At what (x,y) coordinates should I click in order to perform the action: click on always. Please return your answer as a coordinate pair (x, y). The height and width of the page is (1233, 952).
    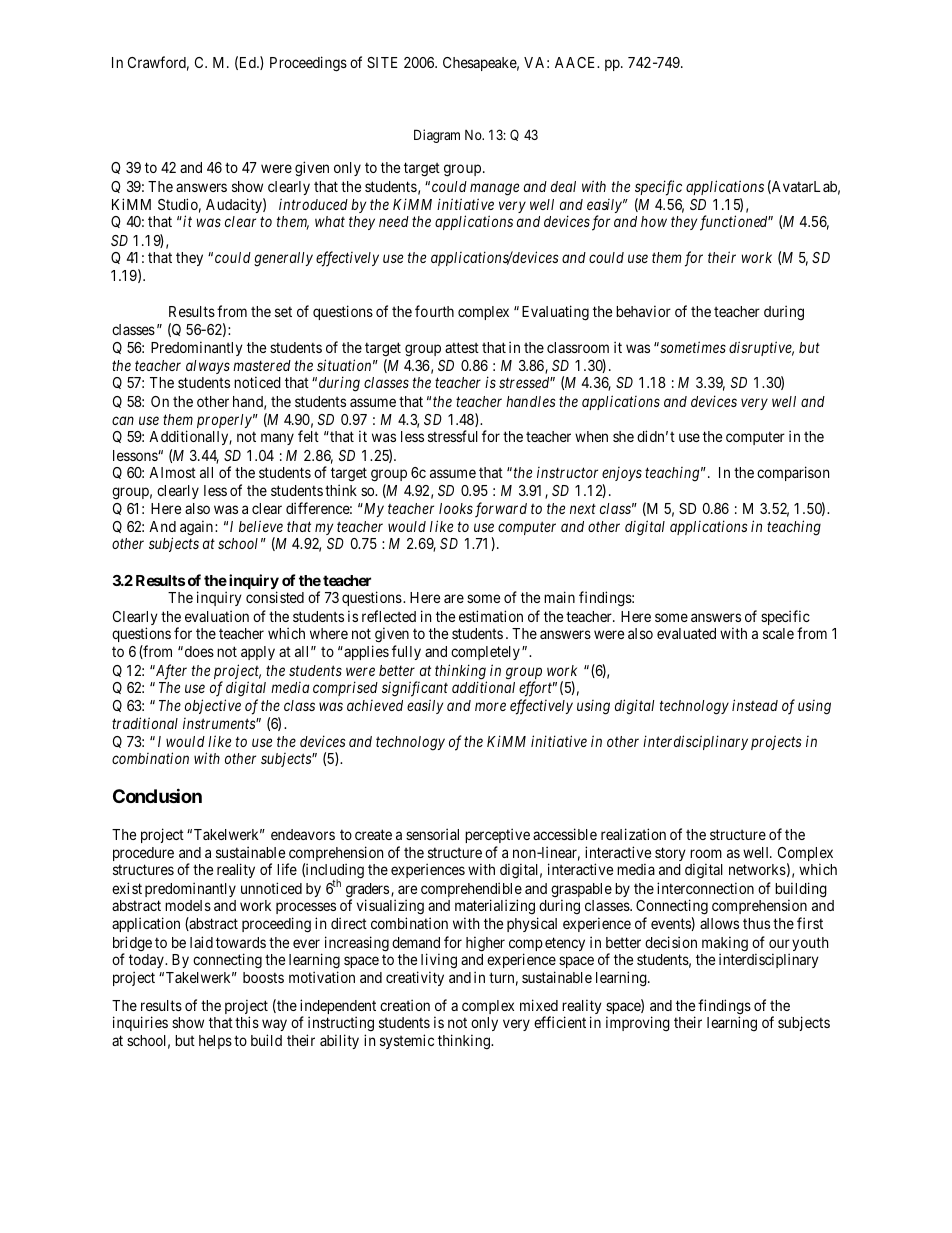
    Looking at the image, I should click on (208, 367).
